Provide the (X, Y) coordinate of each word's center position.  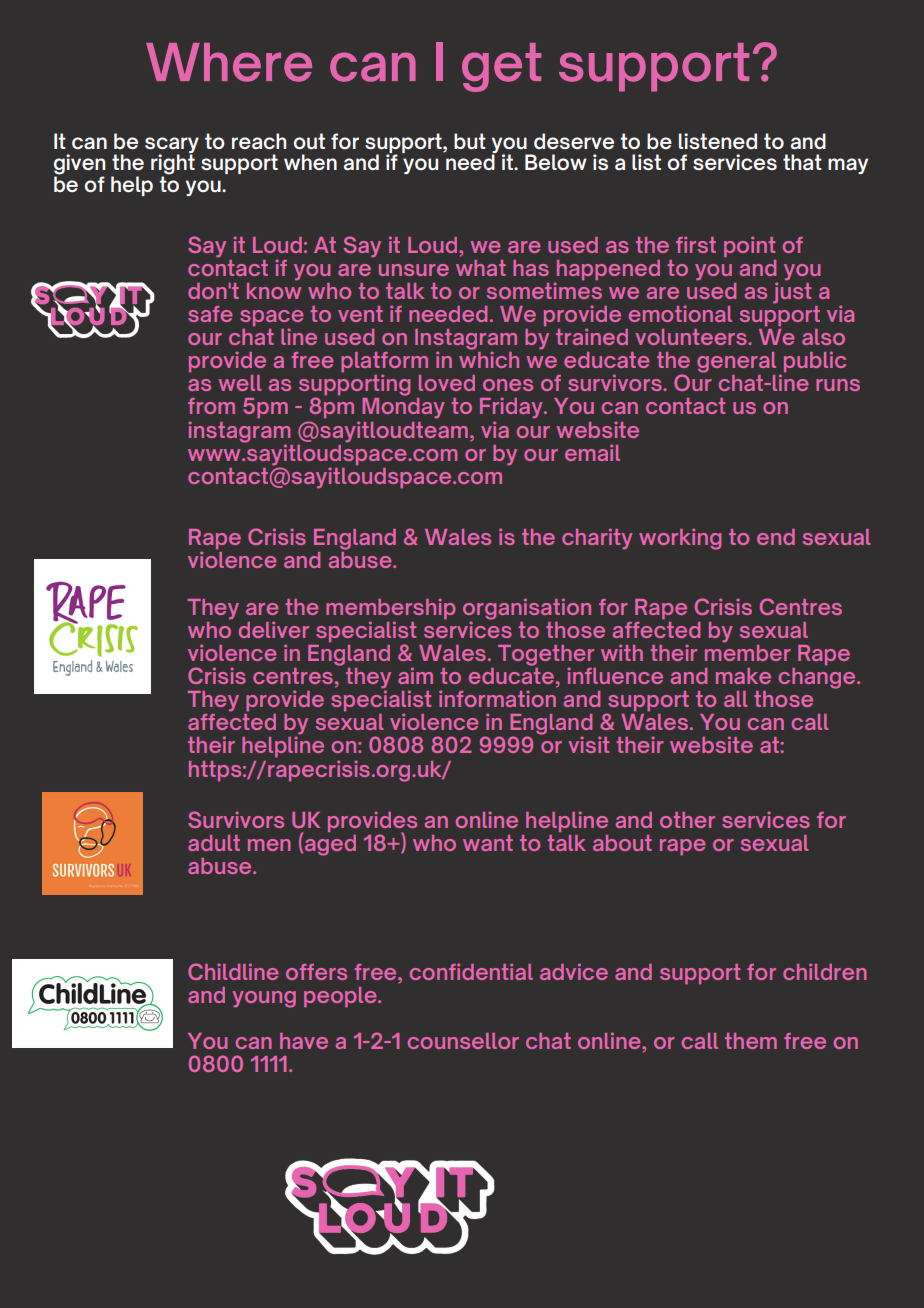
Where (229, 62)
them (751, 1041)
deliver (274, 629)
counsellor (463, 1041)
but (470, 141)
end (776, 537)
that (802, 162)
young (264, 999)
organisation (527, 610)
